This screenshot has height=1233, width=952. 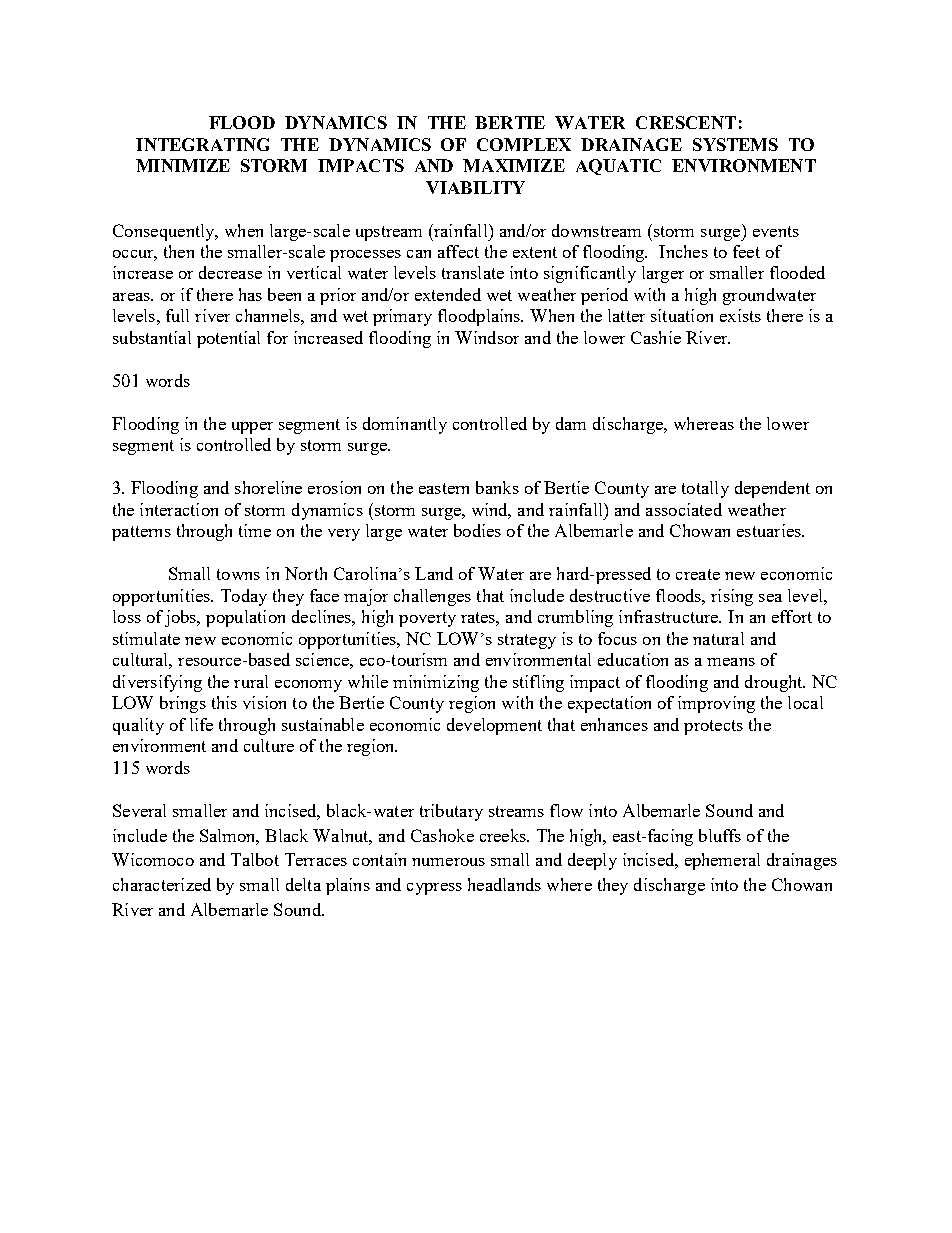 I want to click on Talbot, so click(x=255, y=859).
